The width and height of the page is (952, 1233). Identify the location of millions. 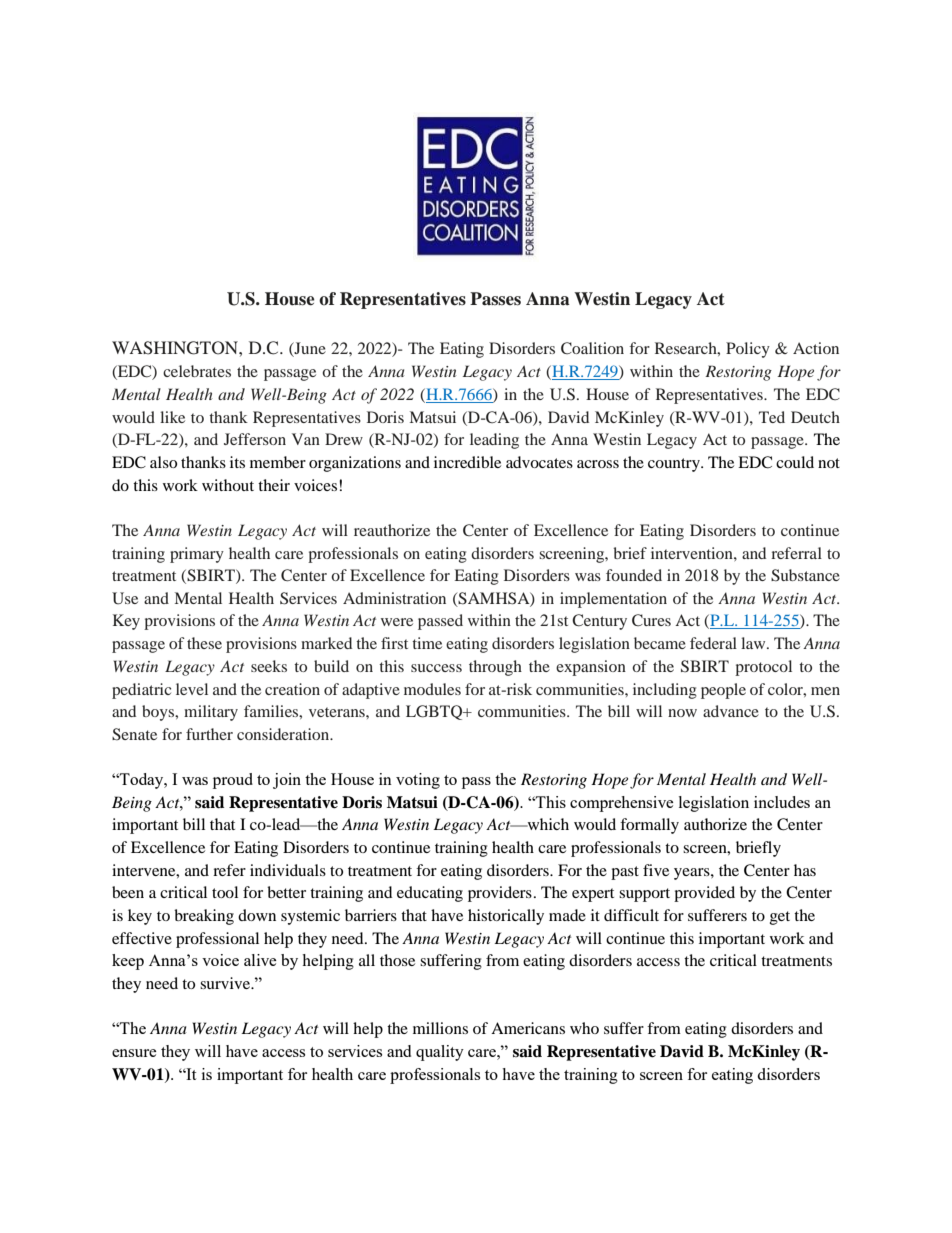
(440, 1028).
